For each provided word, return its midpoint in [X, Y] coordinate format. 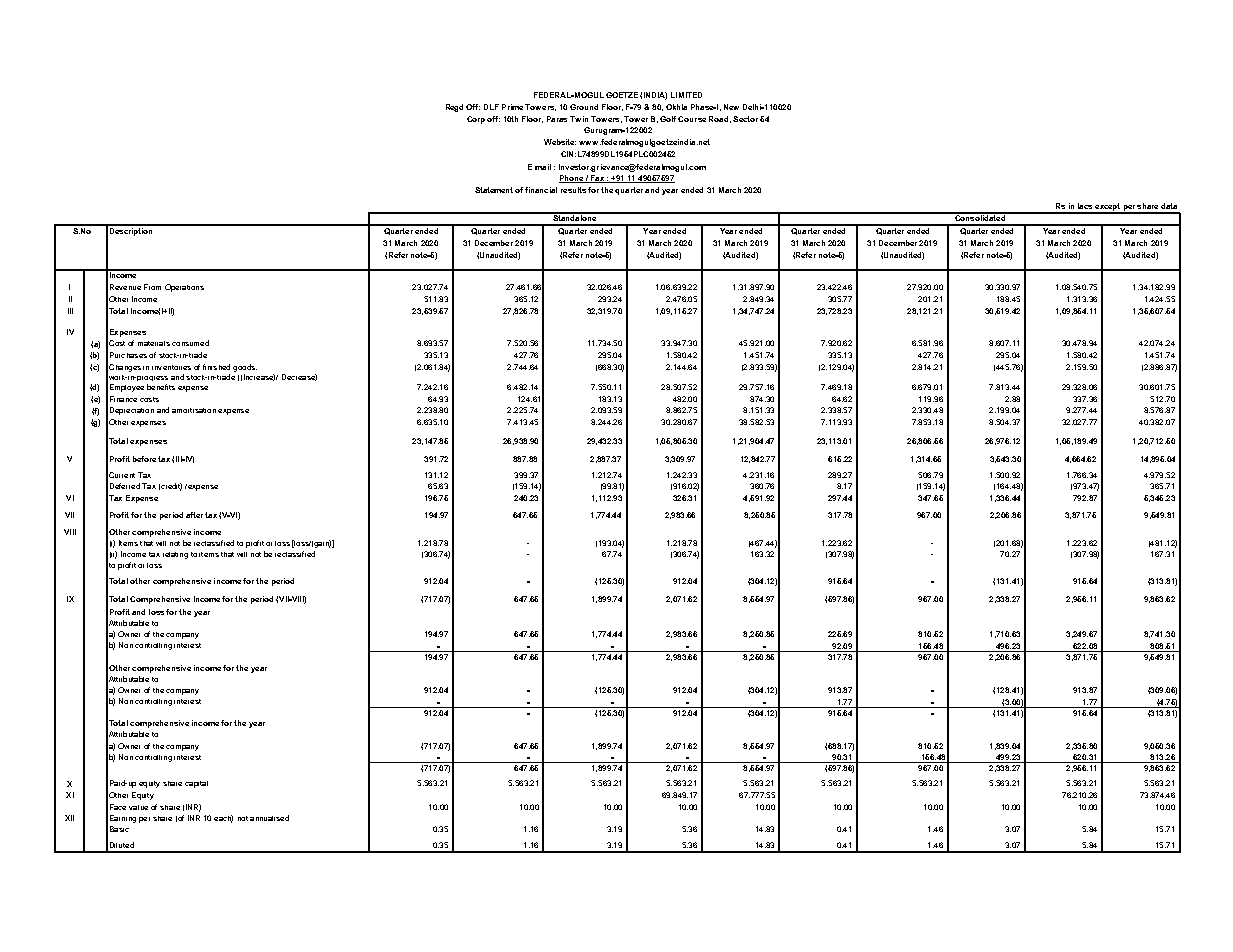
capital [196, 784]
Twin [579, 119]
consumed [190, 343]
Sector [745, 119]
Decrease [299, 377]
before [144, 459]
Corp [476, 120]
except [1107, 208]
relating [175, 555]
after [194, 515]
